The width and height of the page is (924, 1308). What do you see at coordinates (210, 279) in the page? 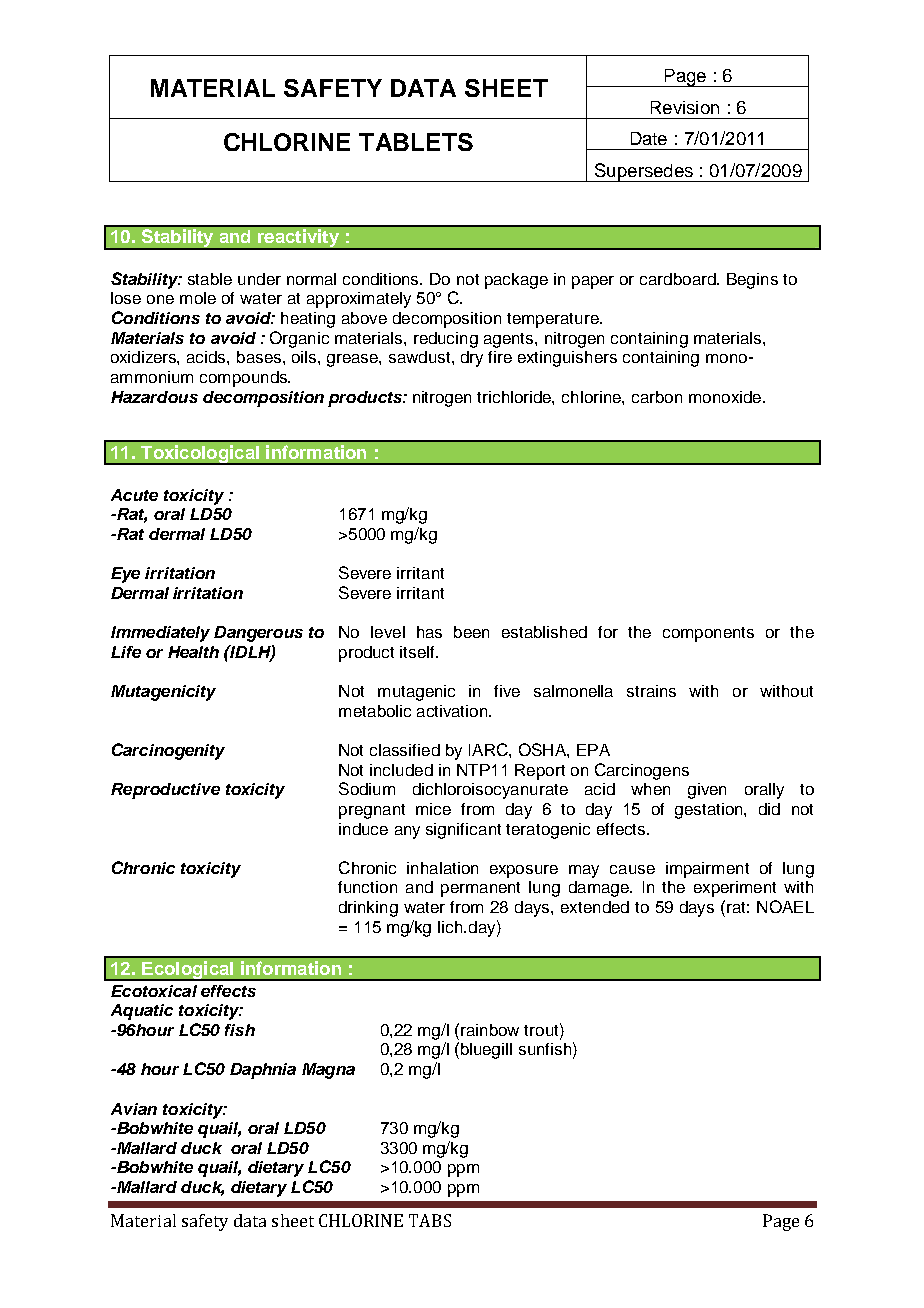
I see `stable` at bounding box center [210, 279].
